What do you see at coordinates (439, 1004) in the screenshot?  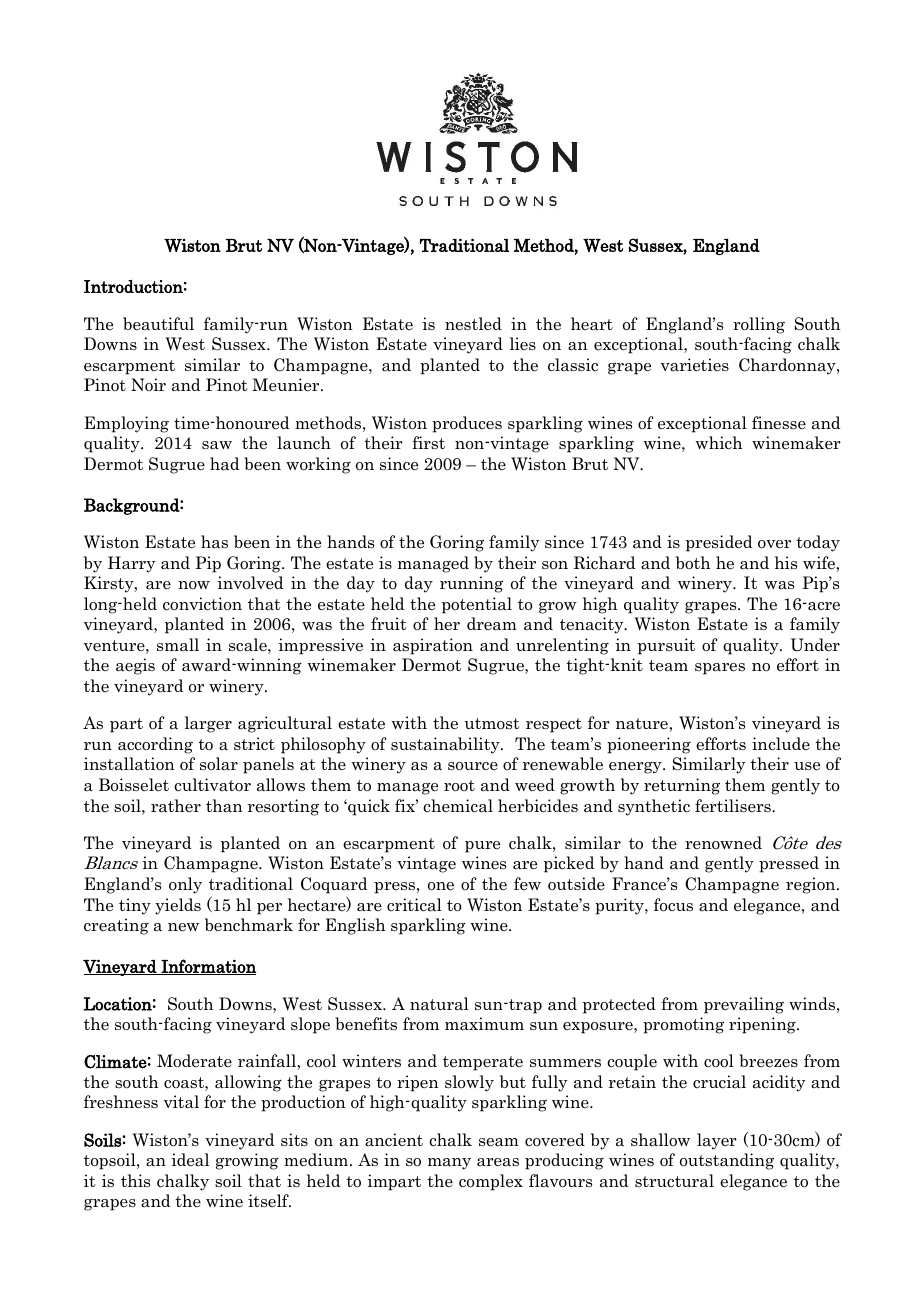 I see `natural` at bounding box center [439, 1004].
